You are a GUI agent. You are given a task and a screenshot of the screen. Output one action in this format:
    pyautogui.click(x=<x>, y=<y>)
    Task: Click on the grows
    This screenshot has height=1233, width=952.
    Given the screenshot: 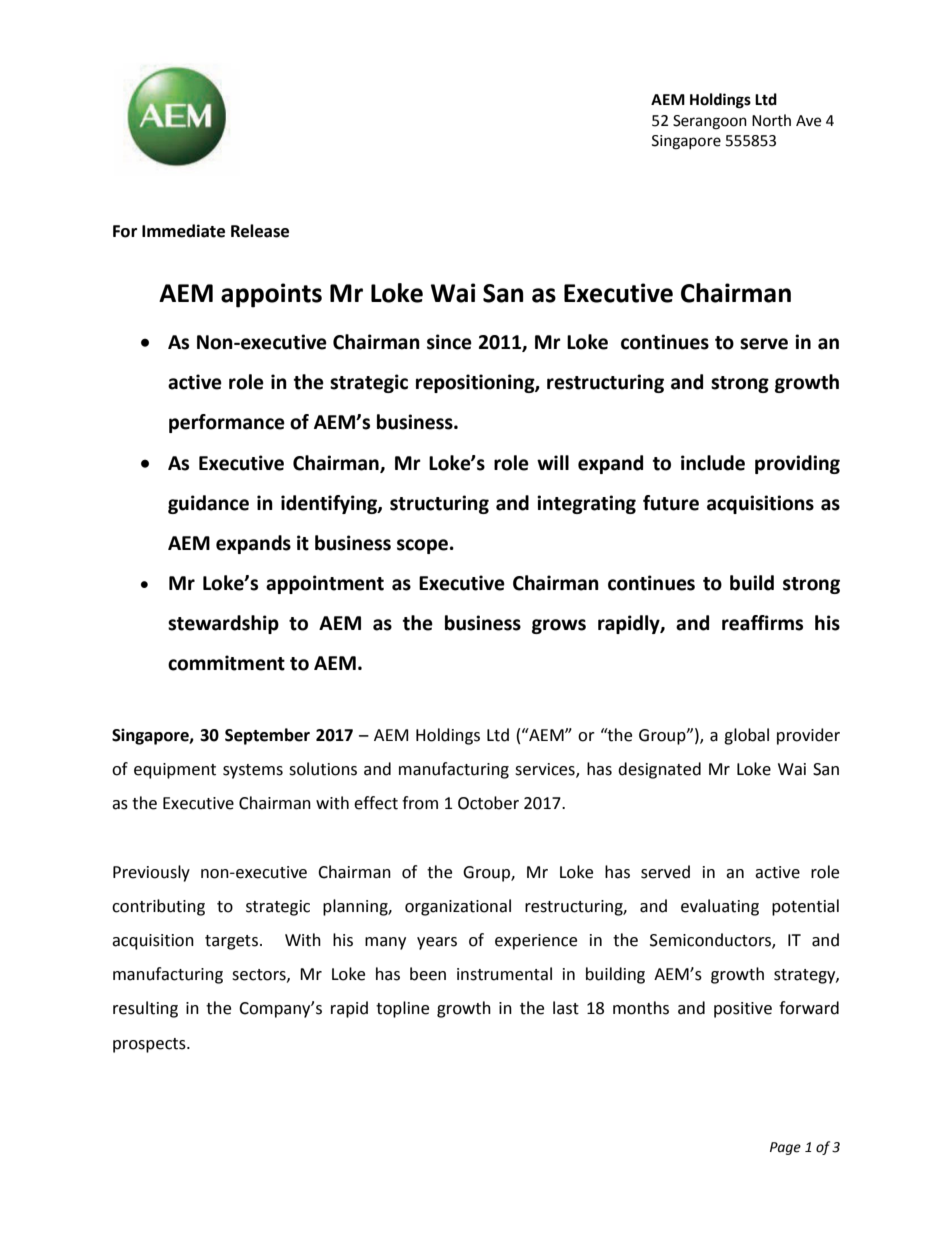 What is the action you would take?
    pyautogui.click(x=559, y=626)
